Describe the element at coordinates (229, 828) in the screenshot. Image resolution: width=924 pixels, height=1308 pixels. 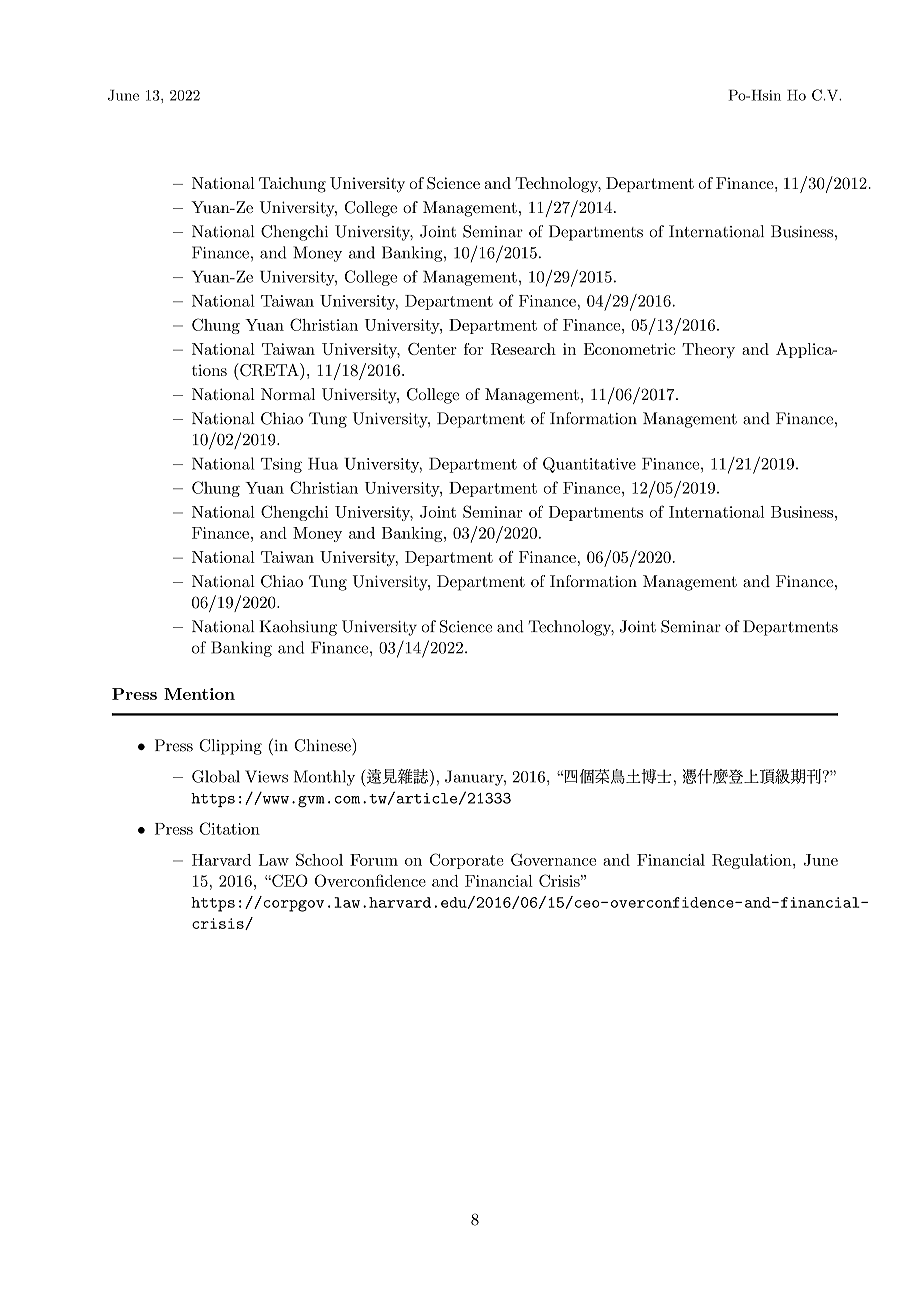
I see `Citation` at that location.
